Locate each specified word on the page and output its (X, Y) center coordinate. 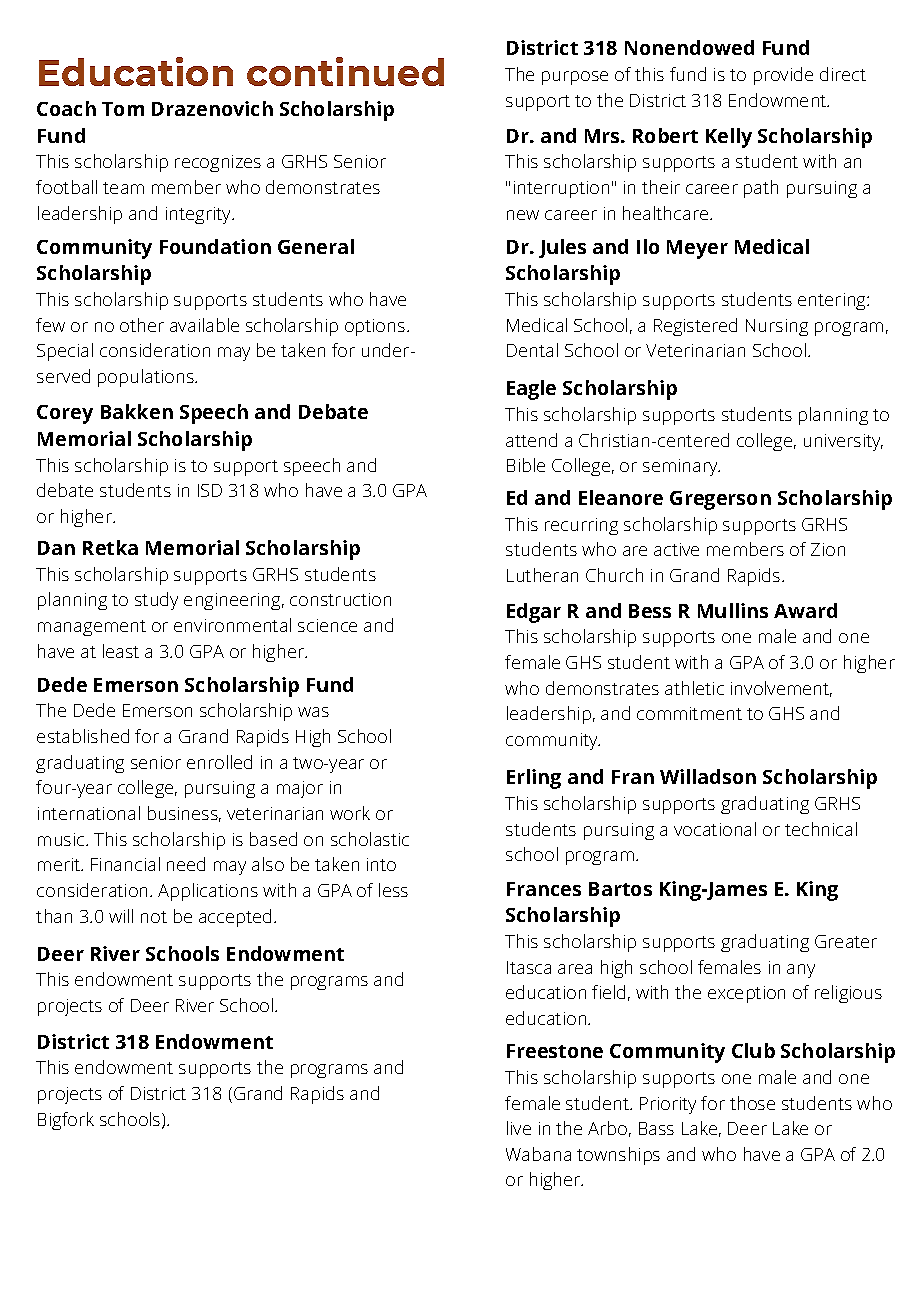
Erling (534, 779)
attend (531, 440)
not (154, 917)
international (89, 813)
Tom (123, 109)
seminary (681, 467)
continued (345, 71)
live (519, 1128)
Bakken (137, 411)
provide (783, 76)
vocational (715, 829)
